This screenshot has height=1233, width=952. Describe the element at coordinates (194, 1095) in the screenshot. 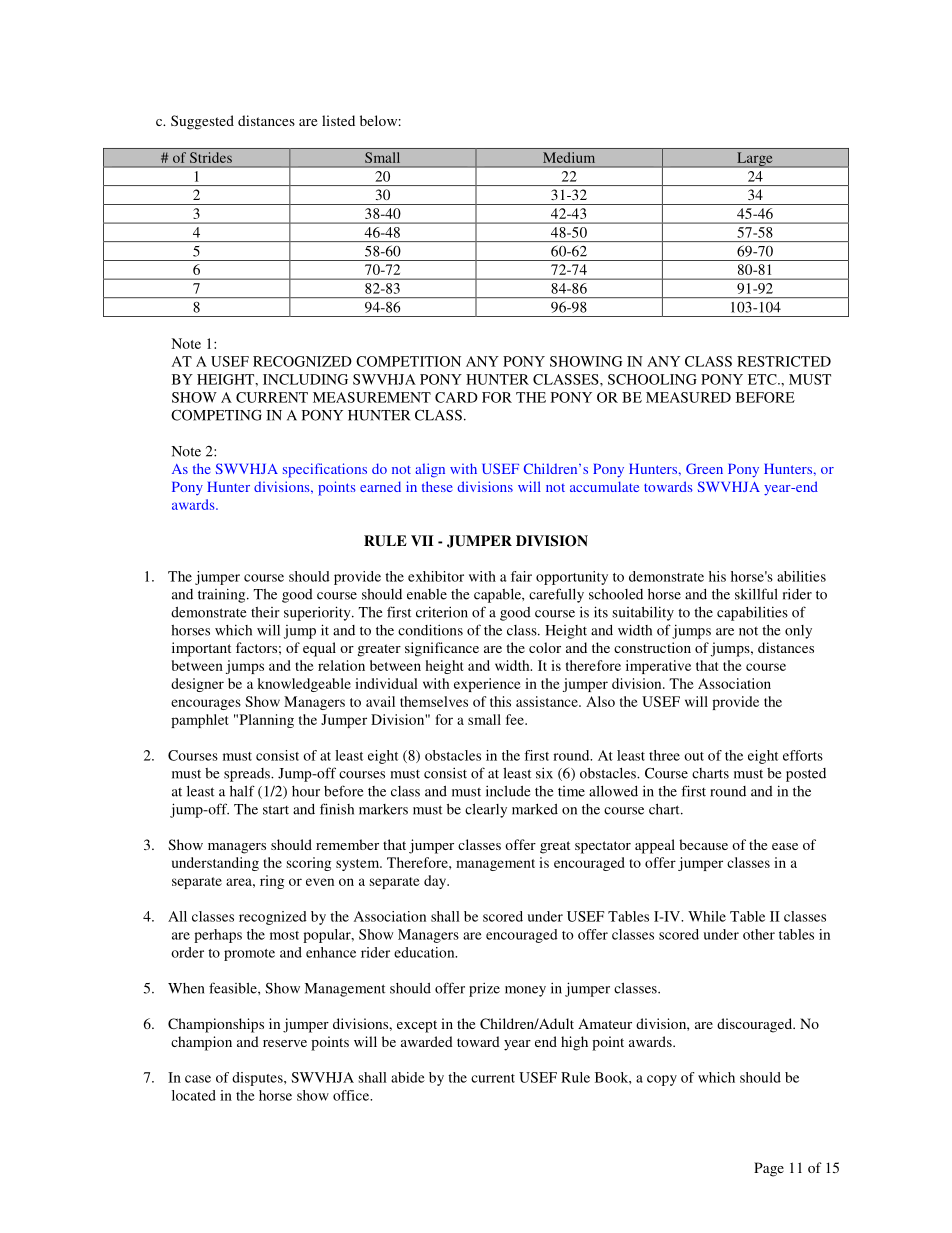

I see `located` at that location.
